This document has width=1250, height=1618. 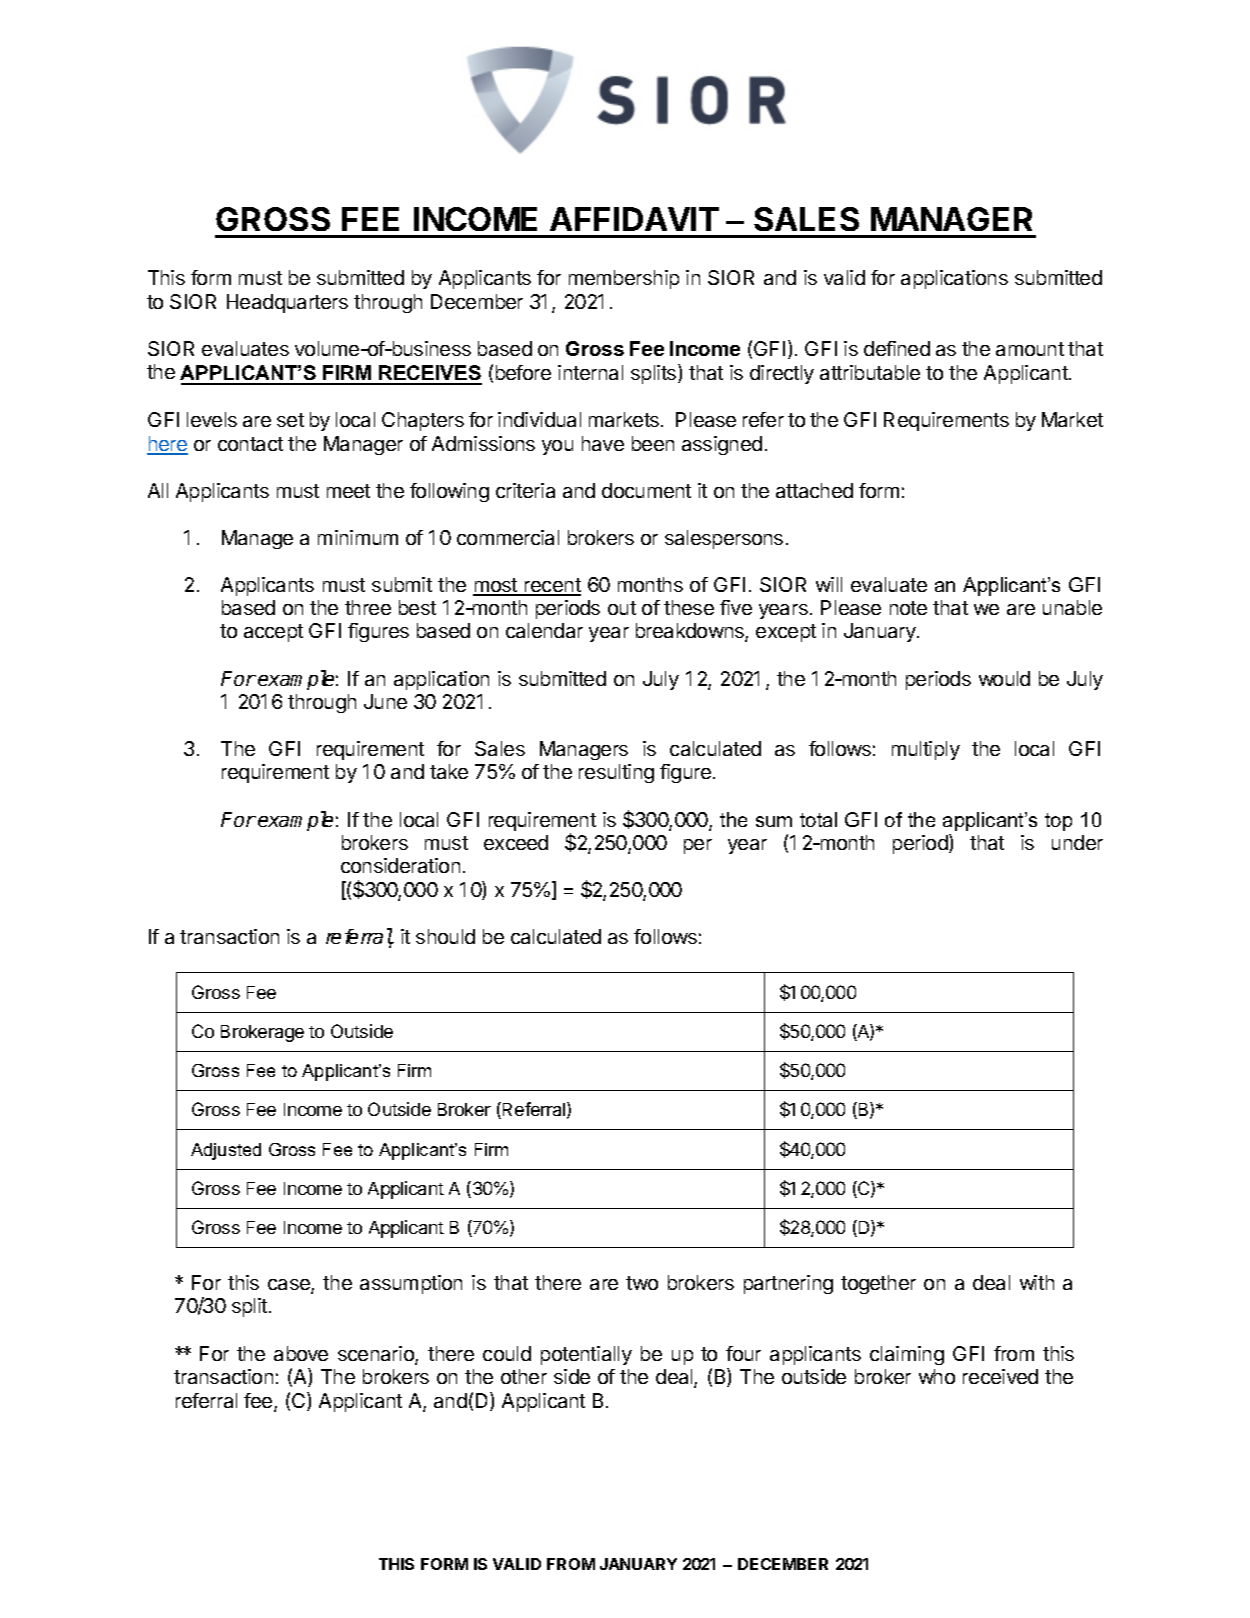 What do you see at coordinates (287, 303) in the document?
I see `Headquarters` at bounding box center [287, 303].
